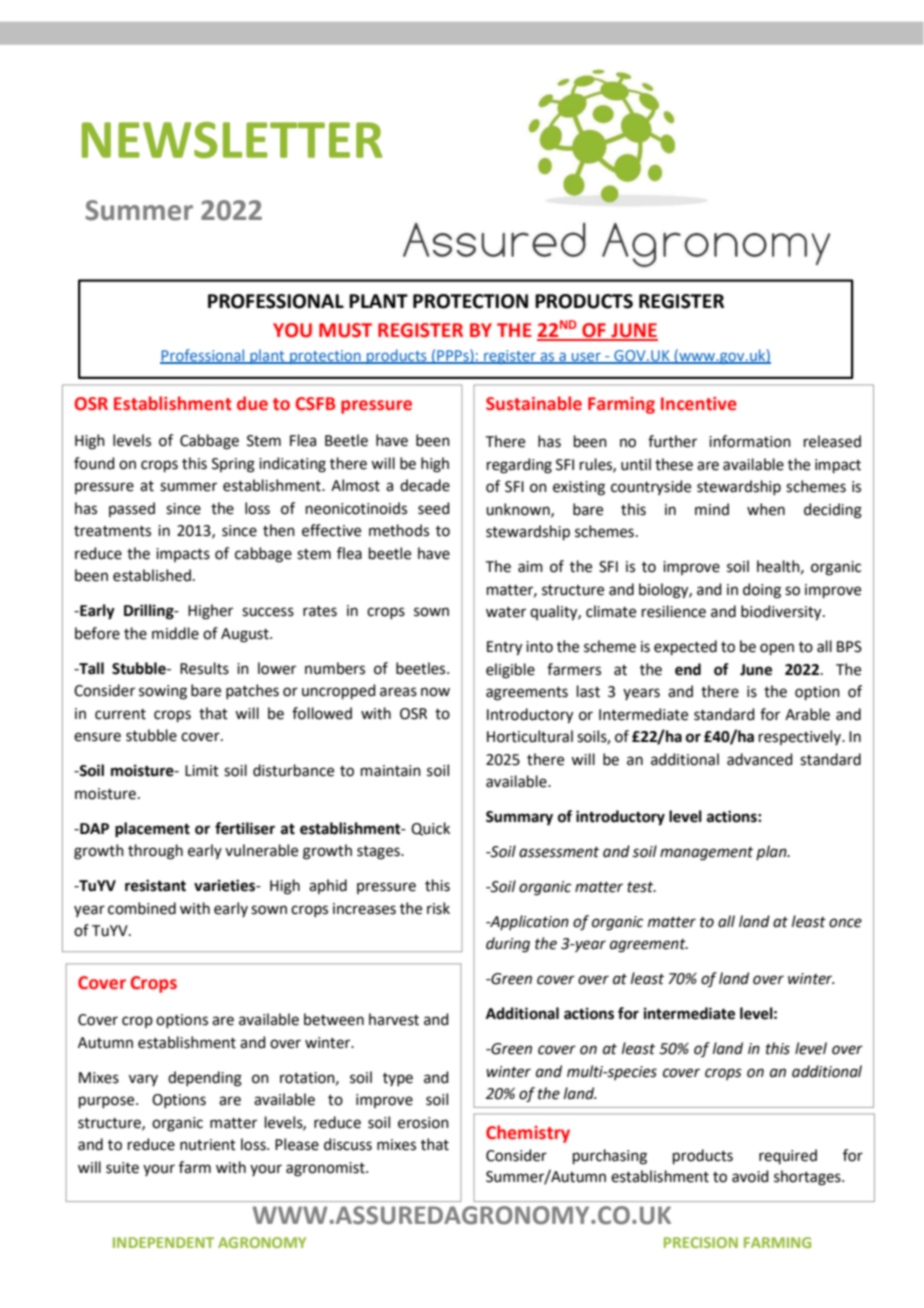 This screenshot has height=1308, width=924. I want to click on INDEPENDENT, so click(163, 1242).
